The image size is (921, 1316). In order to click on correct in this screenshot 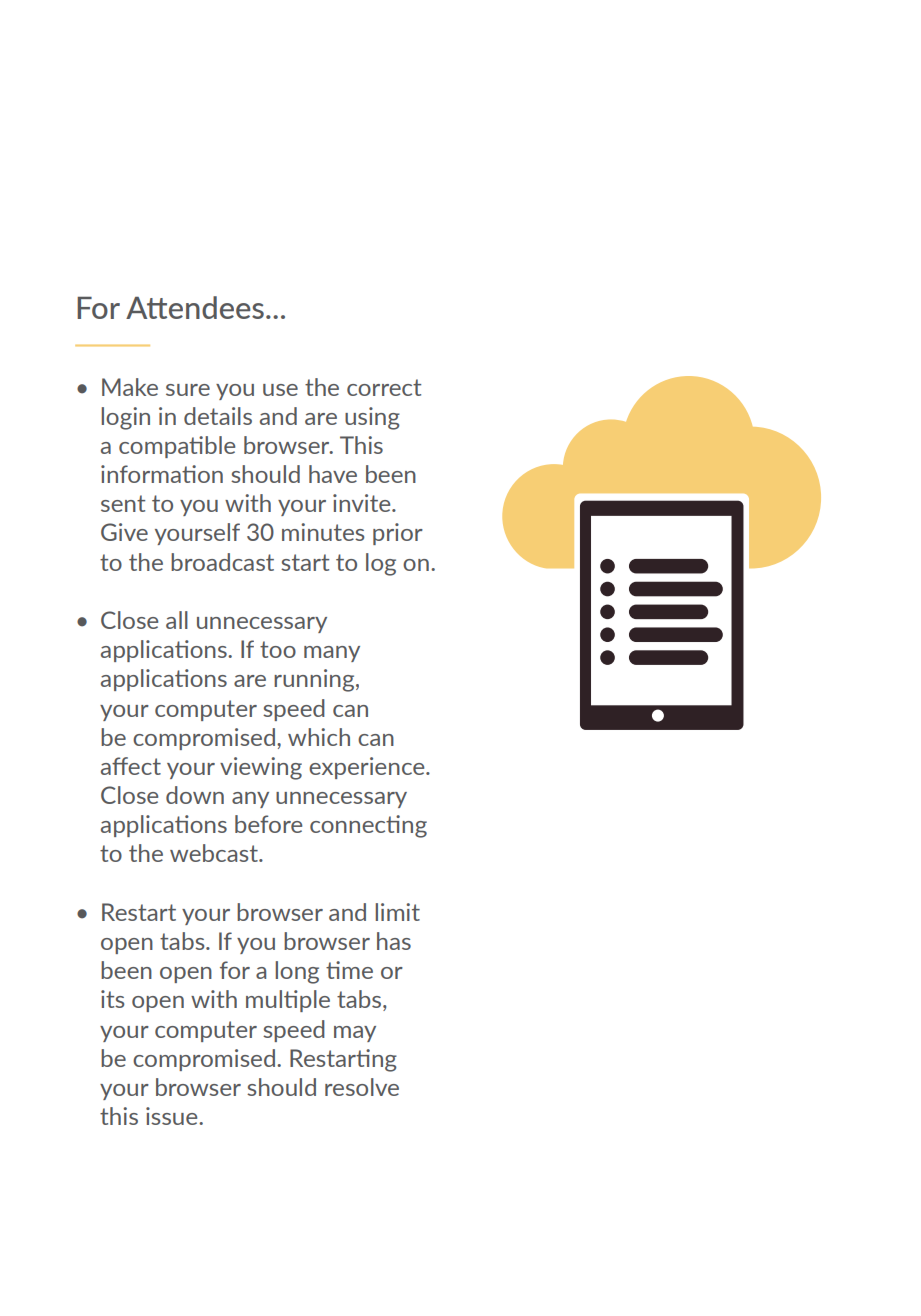, I will do `click(384, 387)`.
